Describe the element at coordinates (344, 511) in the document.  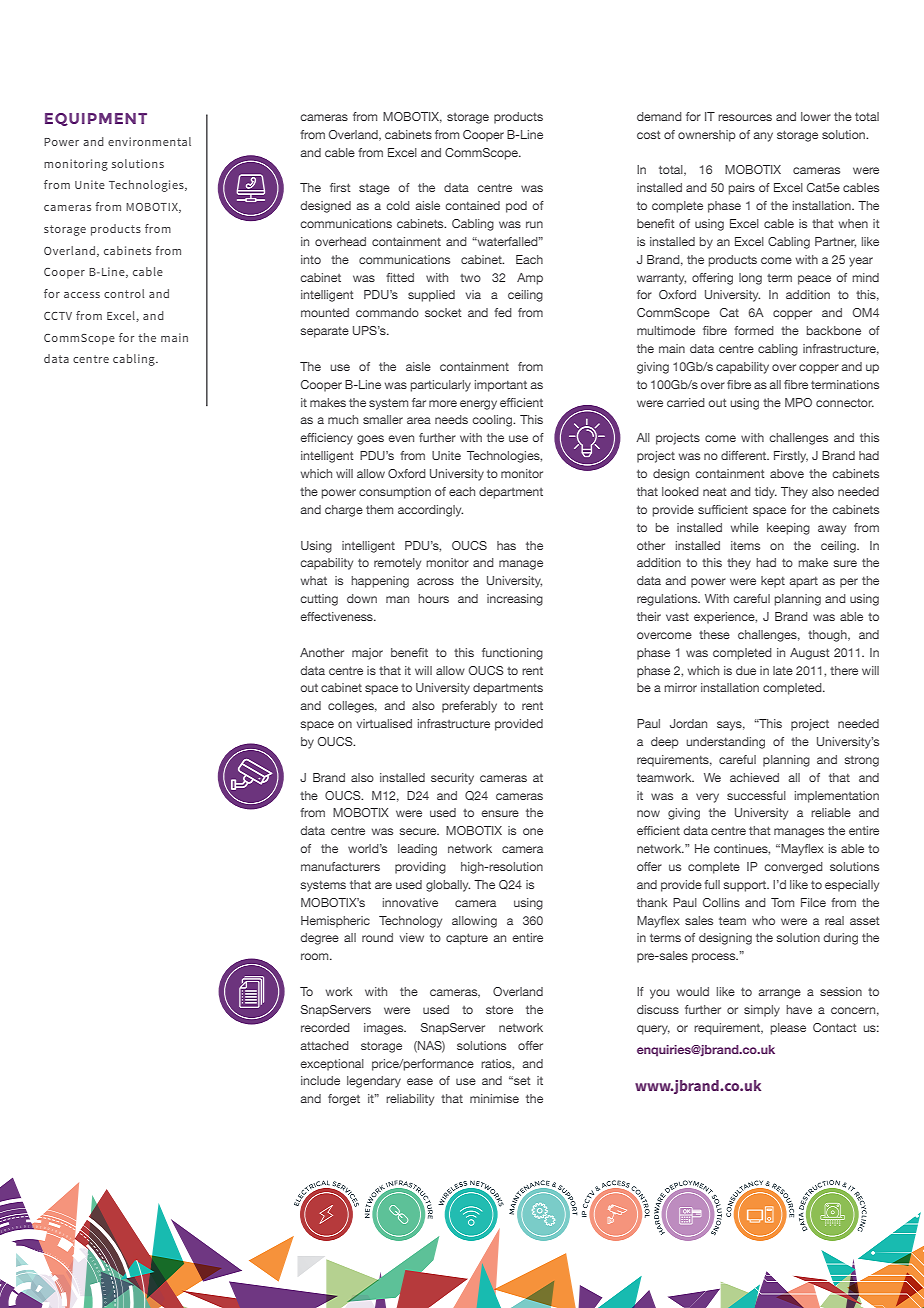
I see `charge` at that location.
